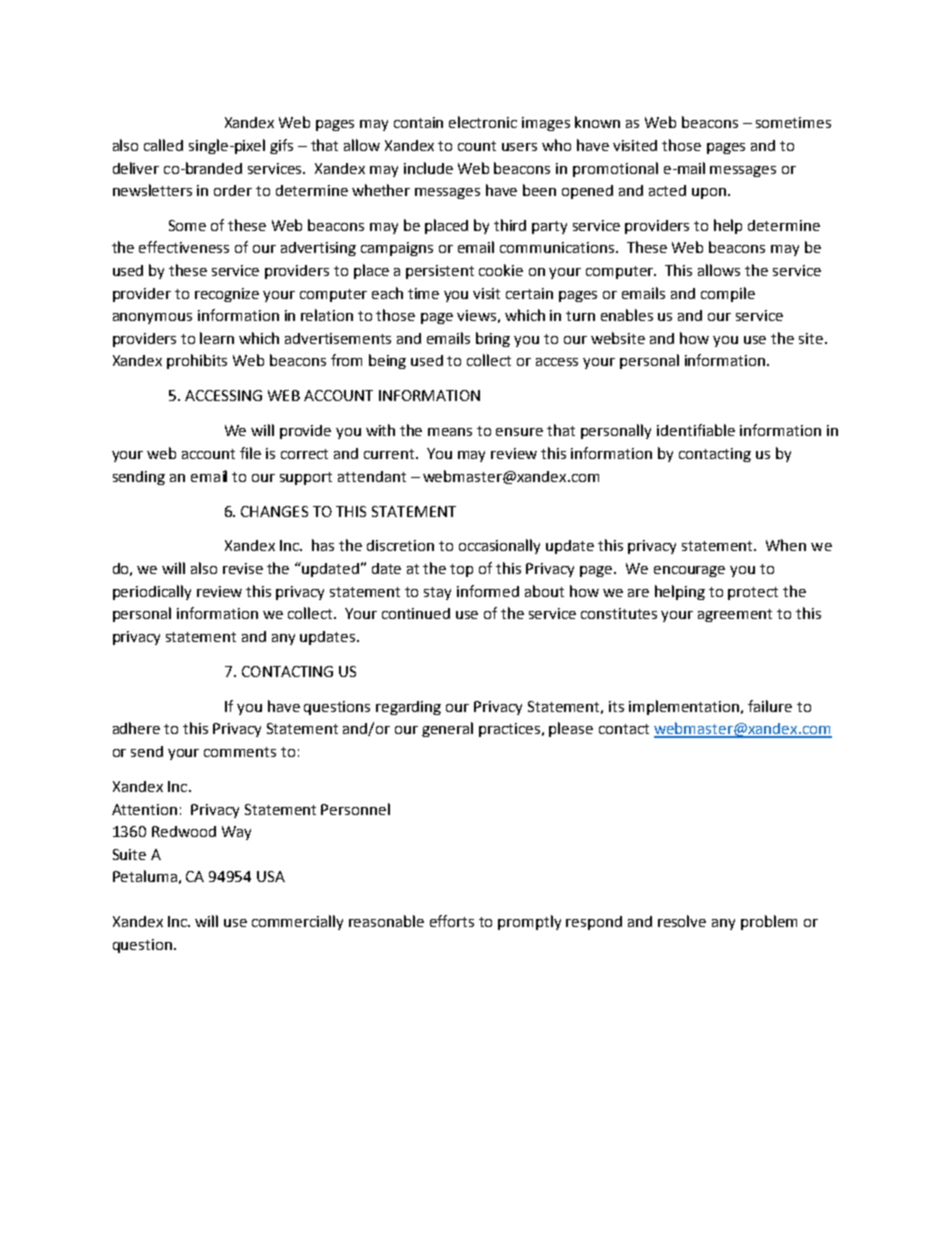  What do you see at coordinates (271, 876) in the page?
I see `USA` at bounding box center [271, 876].
